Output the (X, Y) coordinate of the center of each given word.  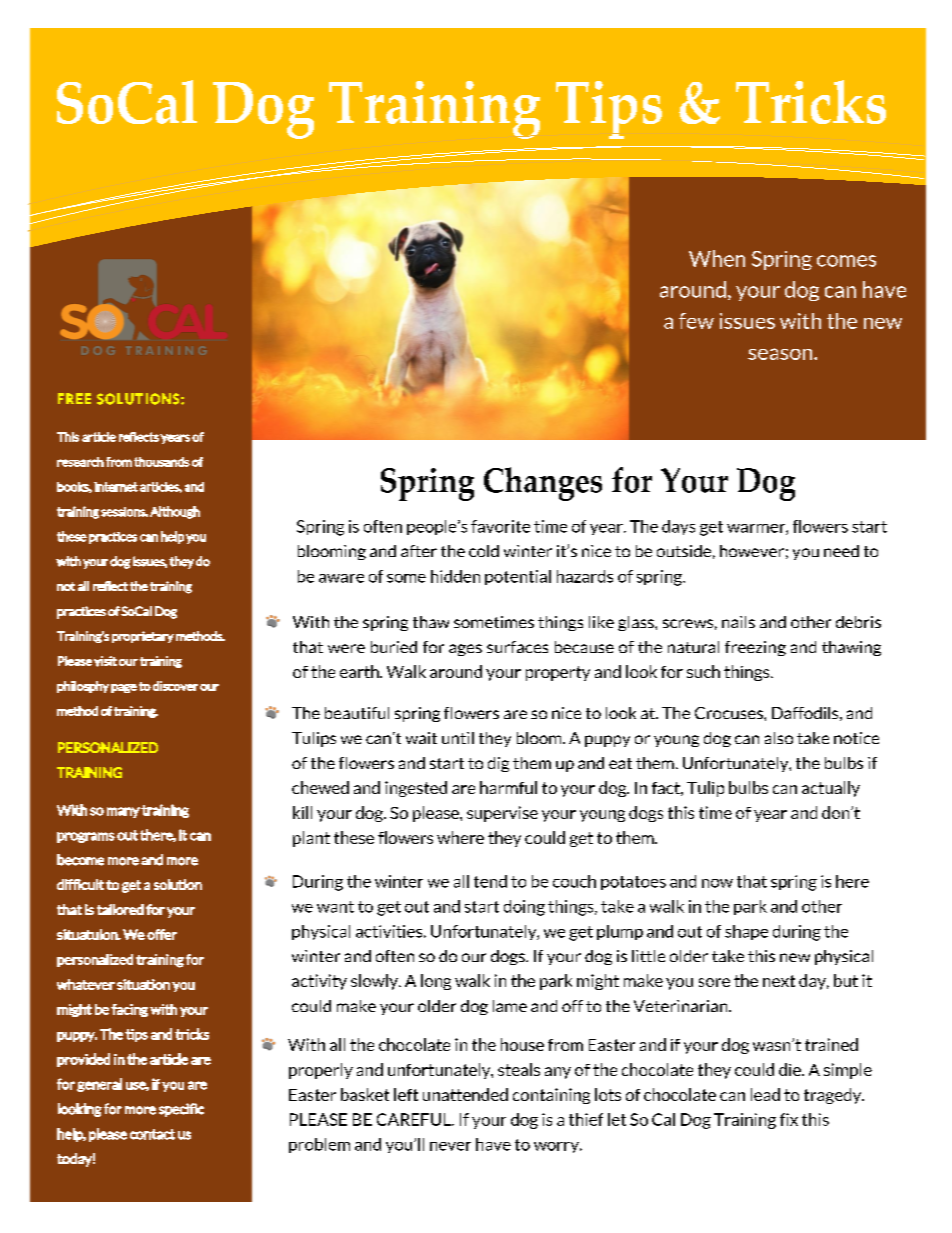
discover (175, 686)
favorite (500, 526)
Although (175, 512)
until (458, 738)
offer (162, 934)
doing (524, 908)
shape (746, 932)
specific (181, 1110)
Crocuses (730, 713)
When (717, 258)
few (696, 321)
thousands (162, 462)
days (678, 527)
